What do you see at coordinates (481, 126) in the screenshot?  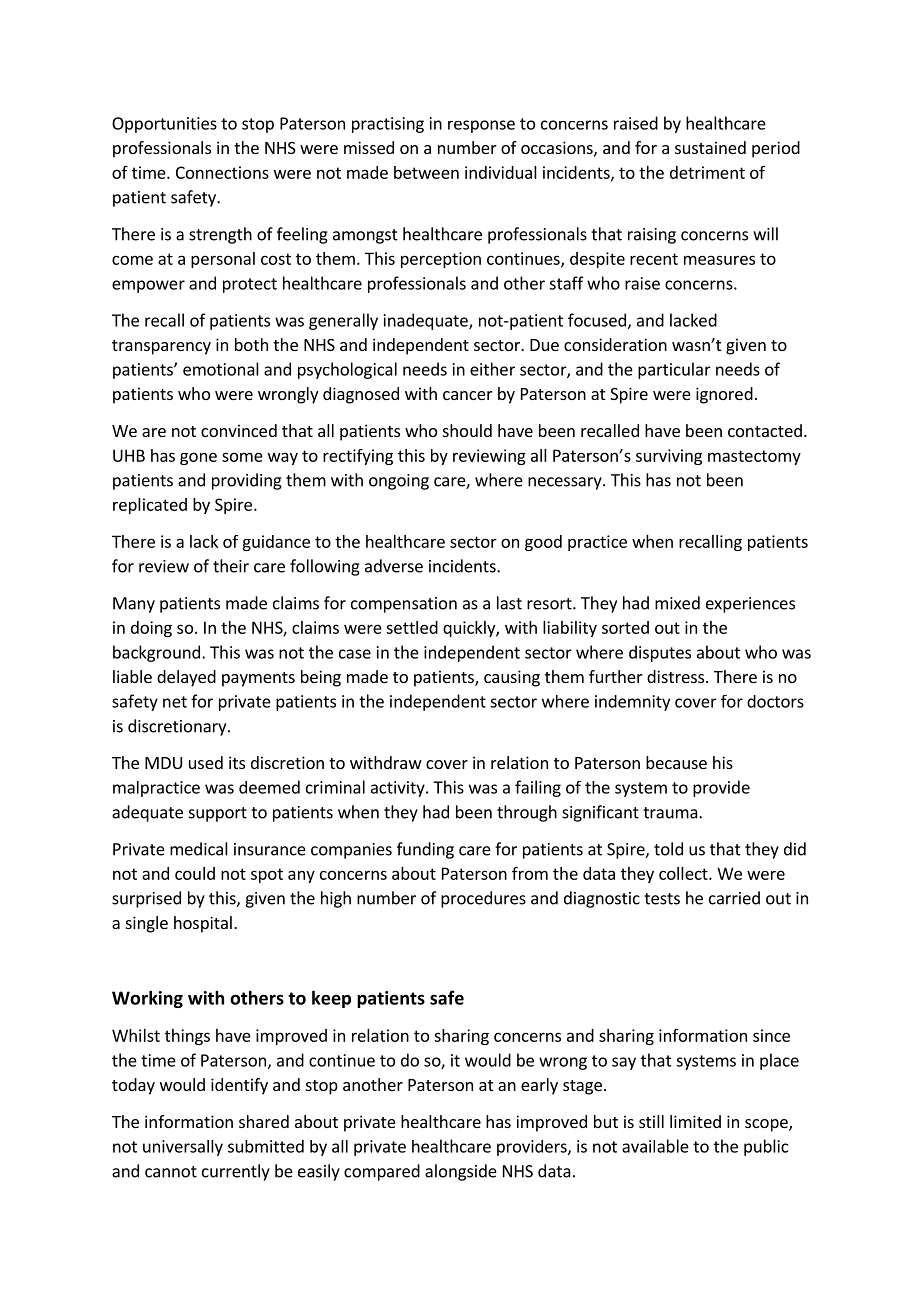 I see `response` at bounding box center [481, 126].
